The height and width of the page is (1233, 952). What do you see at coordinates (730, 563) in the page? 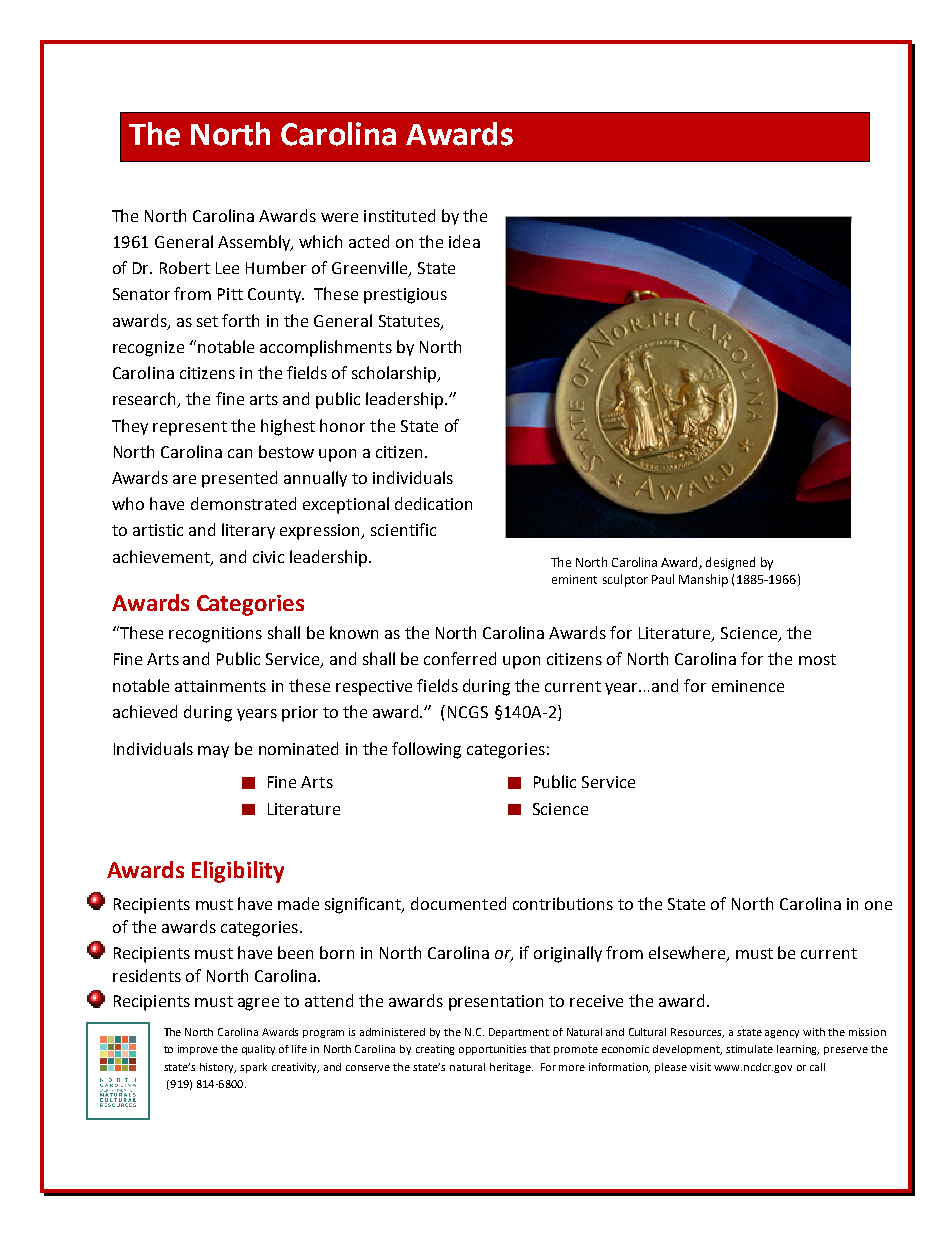
I see `designed` at bounding box center [730, 563].
